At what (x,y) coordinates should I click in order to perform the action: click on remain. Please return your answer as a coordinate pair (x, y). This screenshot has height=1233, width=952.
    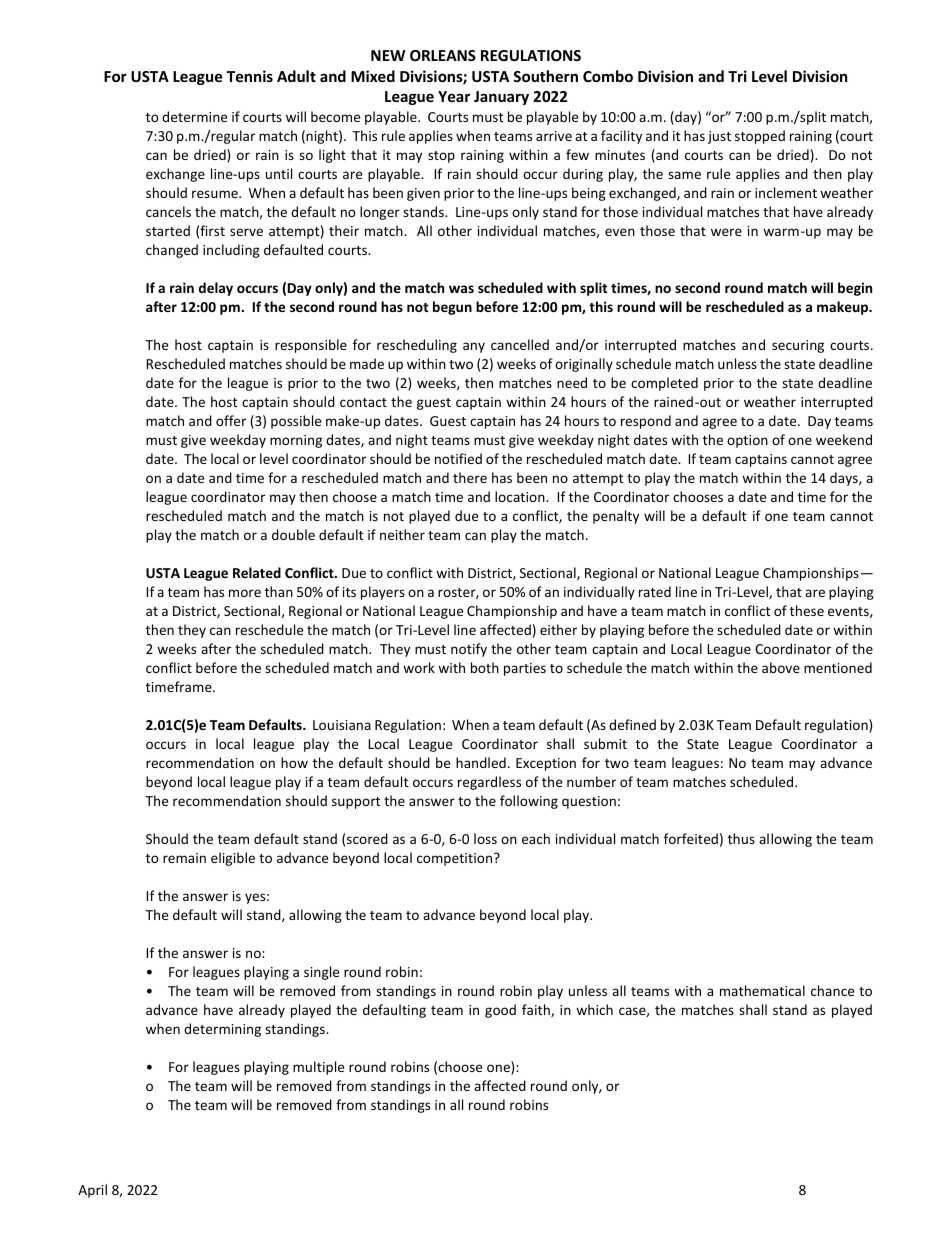
    Looking at the image, I should click on (184, 858).
